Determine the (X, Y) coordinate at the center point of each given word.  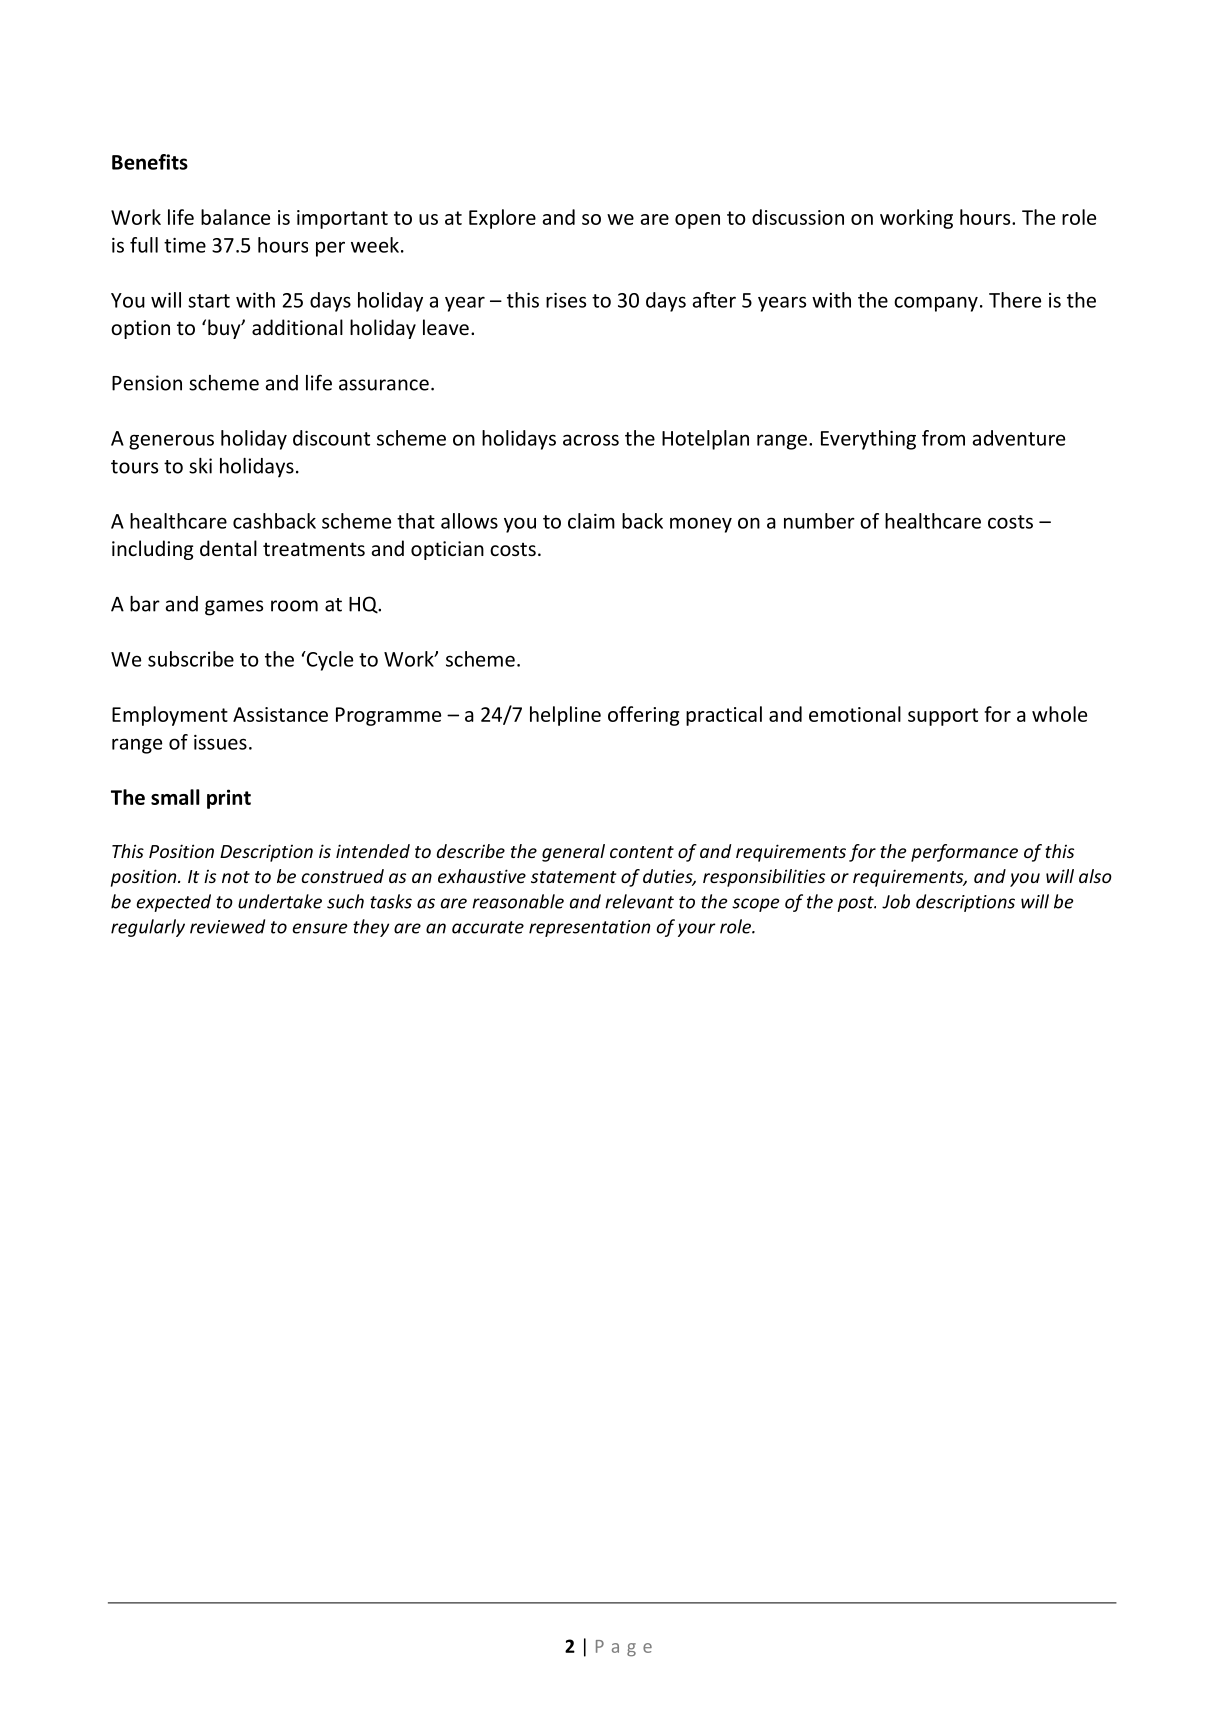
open (697, 221)
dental (228, 548)
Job (896, 901)
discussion (798, 217)
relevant (639, 901)
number (819, 521)
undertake (280, 901)
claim (591, 521)
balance (235, 217)
